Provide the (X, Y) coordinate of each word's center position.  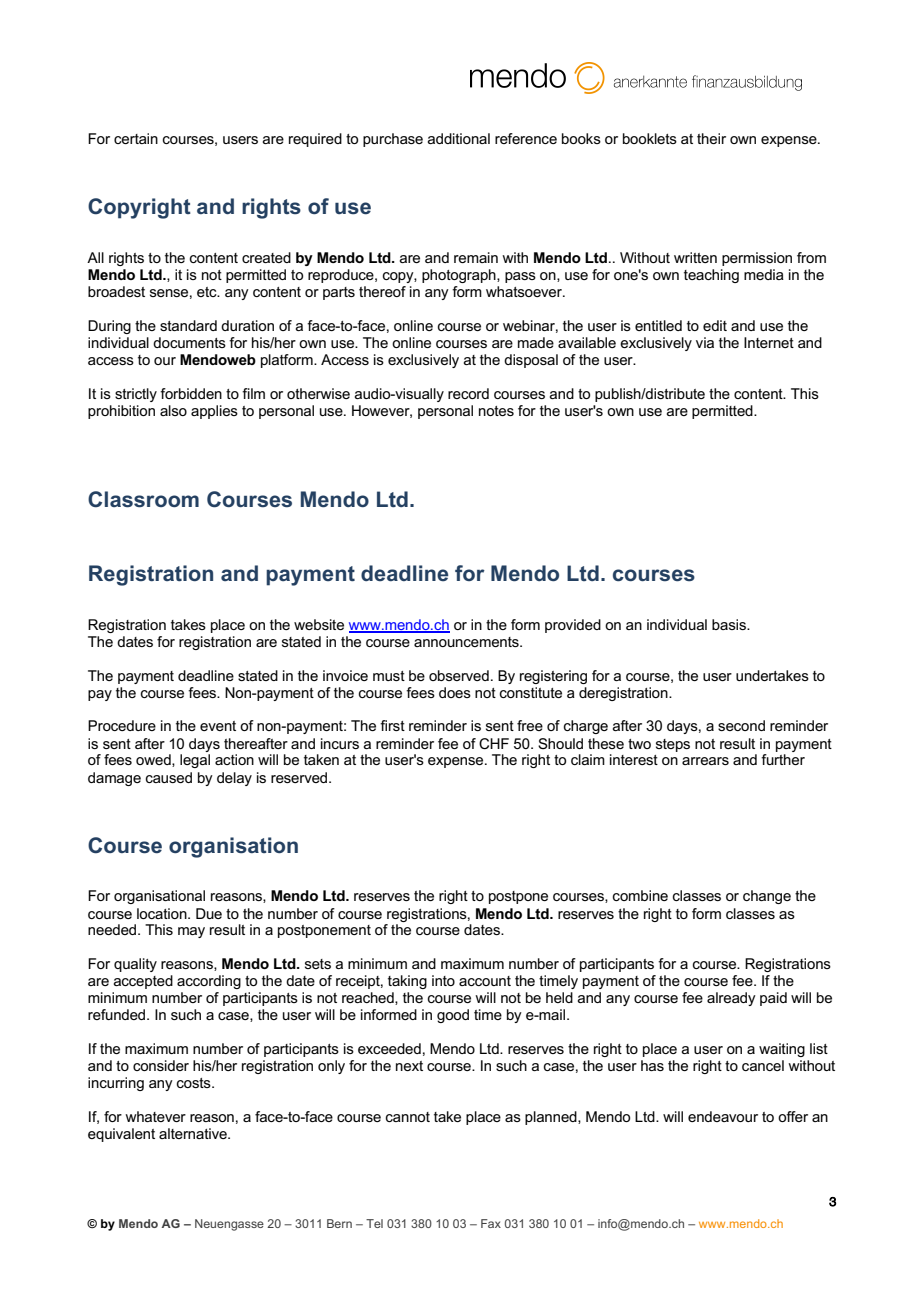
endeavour (723, 1116)
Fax (491, 1223)
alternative (194, 1133)
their (711, 138)
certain (136, 138)
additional (459, 138)
